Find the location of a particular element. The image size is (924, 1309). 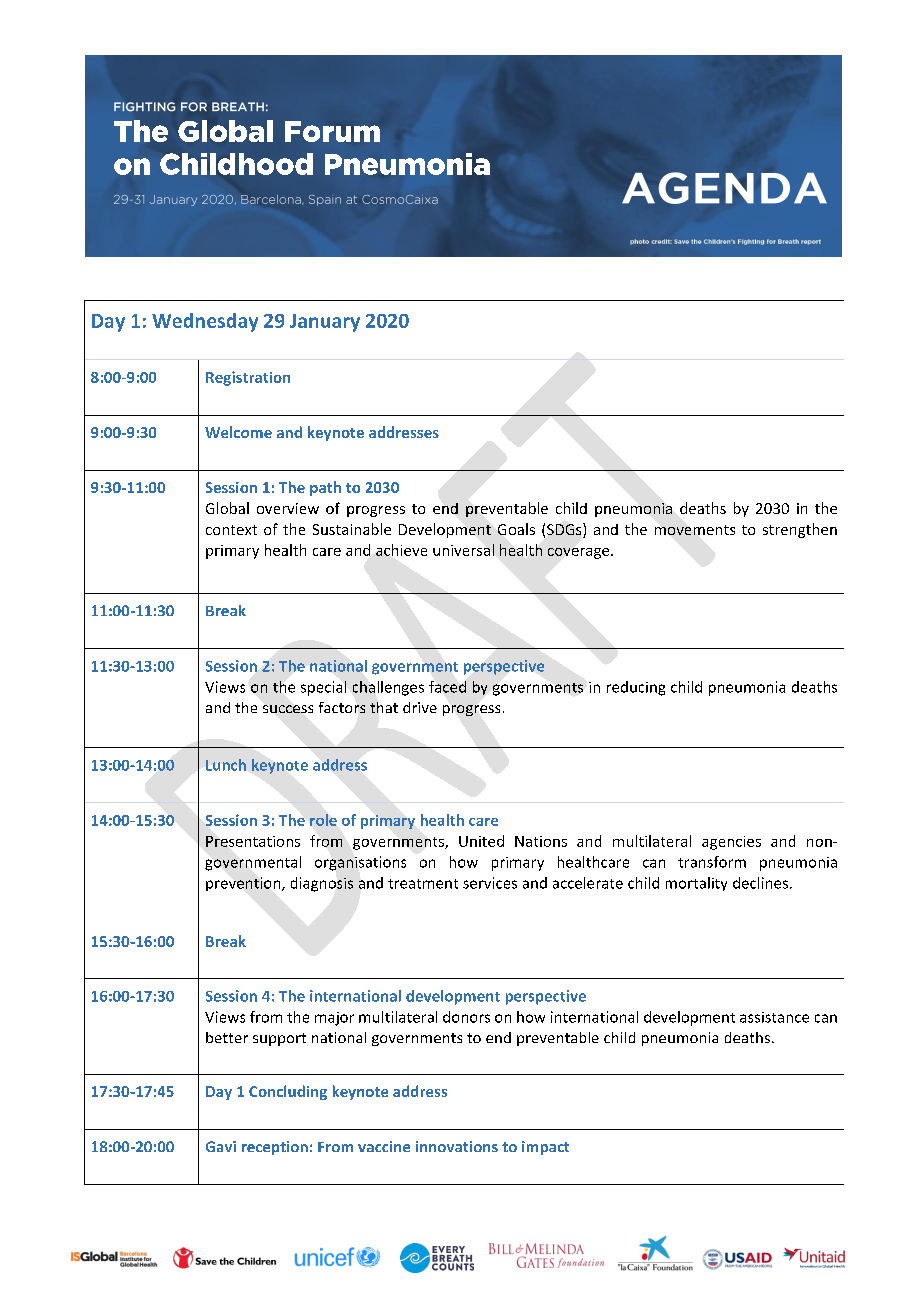

January is located at coordinates (325, 323).
